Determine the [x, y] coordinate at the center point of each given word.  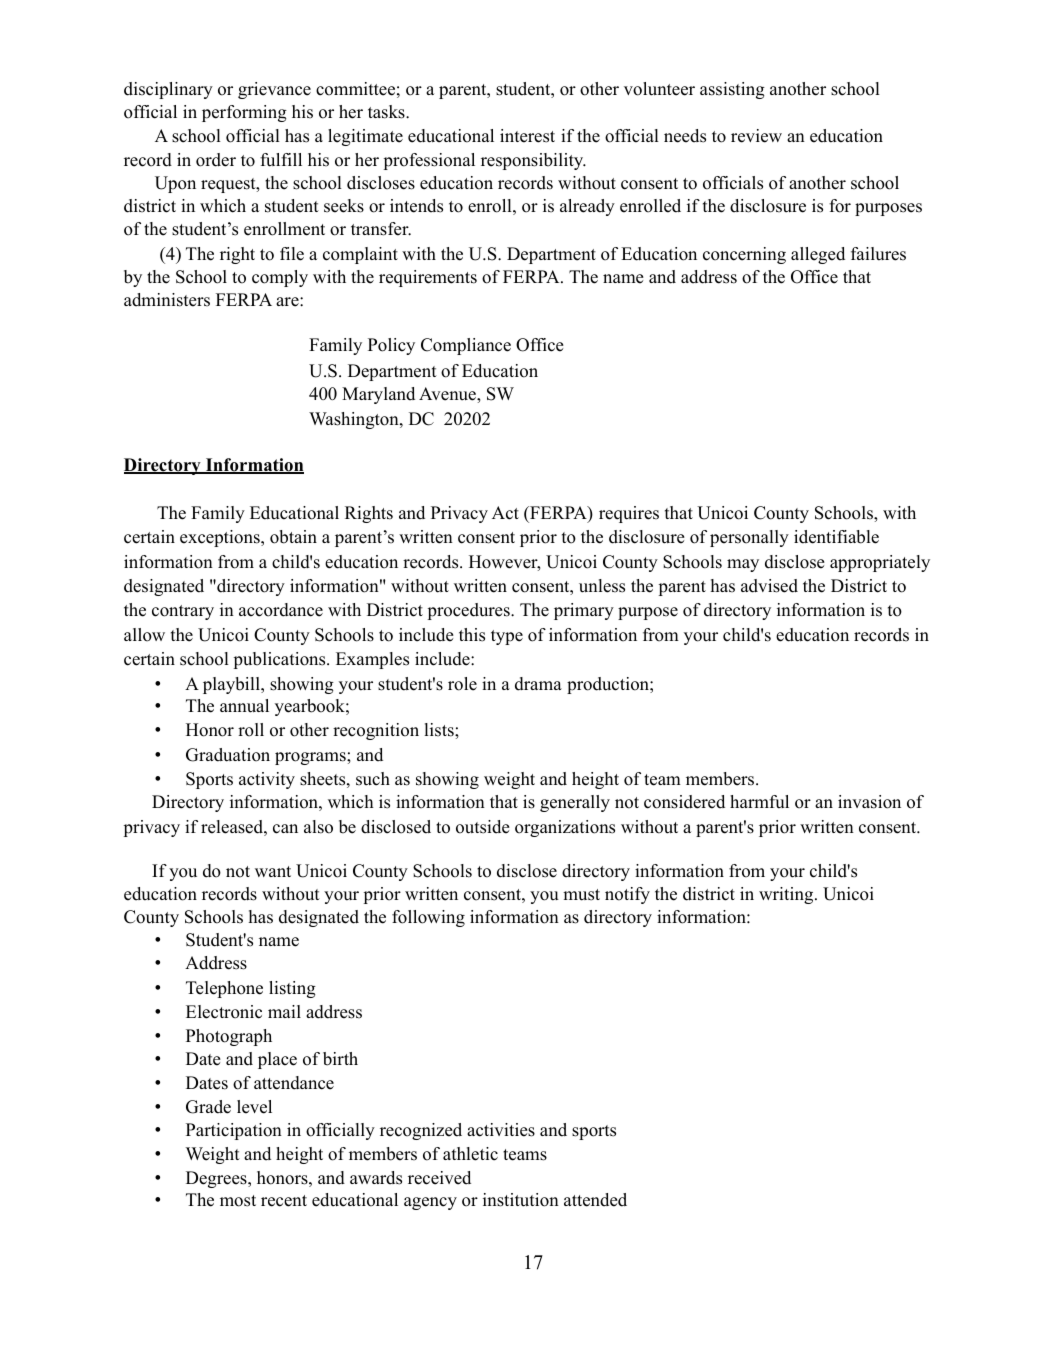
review [756, 136]
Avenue [448, 394]
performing [244, 113]
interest [527, 136]
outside [483, 827]
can [285, 829]
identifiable [836, 537]
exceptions [221, 538]
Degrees [217, 1179]
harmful [759, 802]
